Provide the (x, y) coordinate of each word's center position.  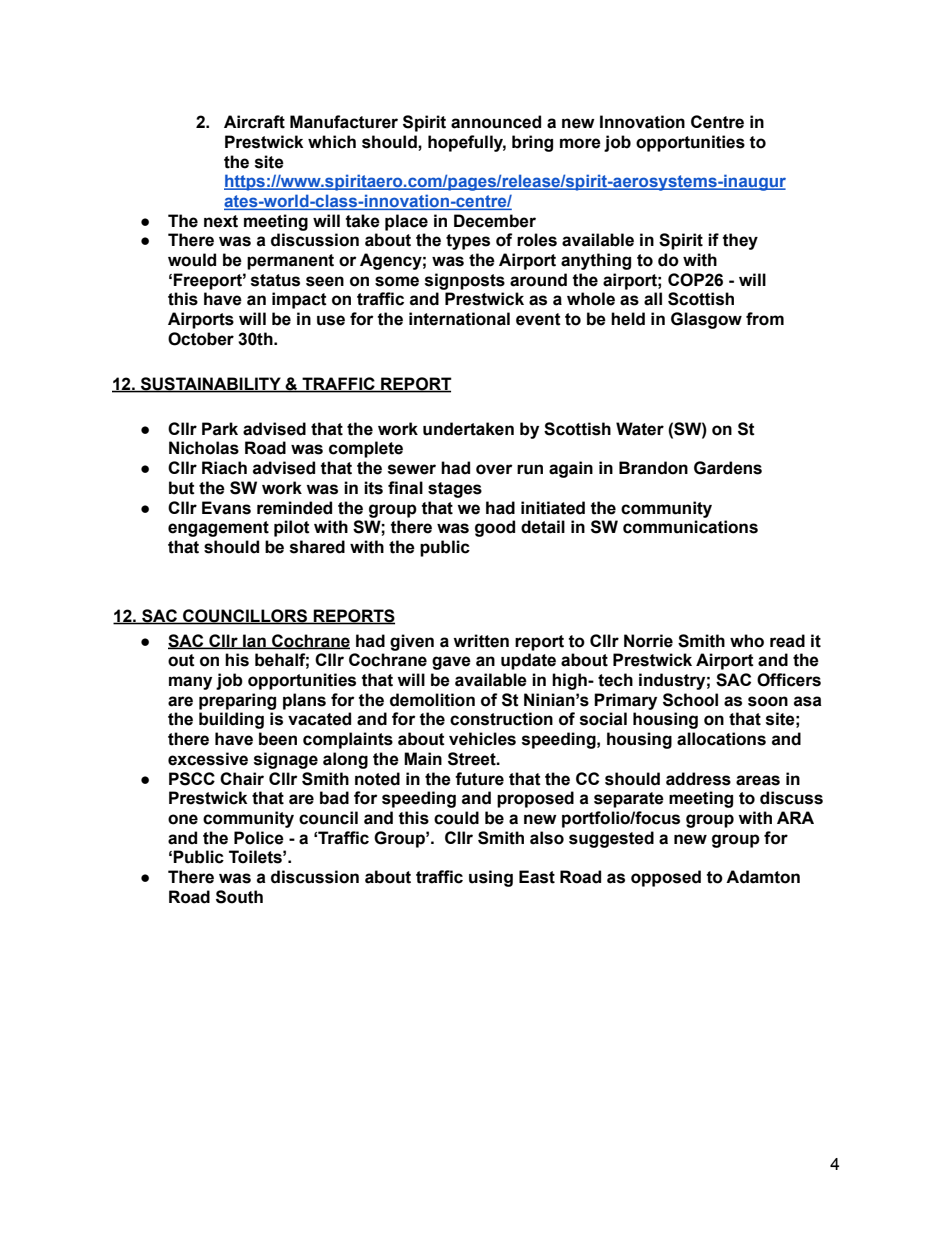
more (580, 143)
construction (501, 719)
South (239, 897)
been (278, 739)
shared (317, 547)
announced (496, 122)
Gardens (728, 468)
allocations (721, 739)
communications (690, 527)
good (495, 528)
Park (220, 429)
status (275, 280)
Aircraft (254, 122)
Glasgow (706, 320)
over (494, 469)
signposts (465, 281)
